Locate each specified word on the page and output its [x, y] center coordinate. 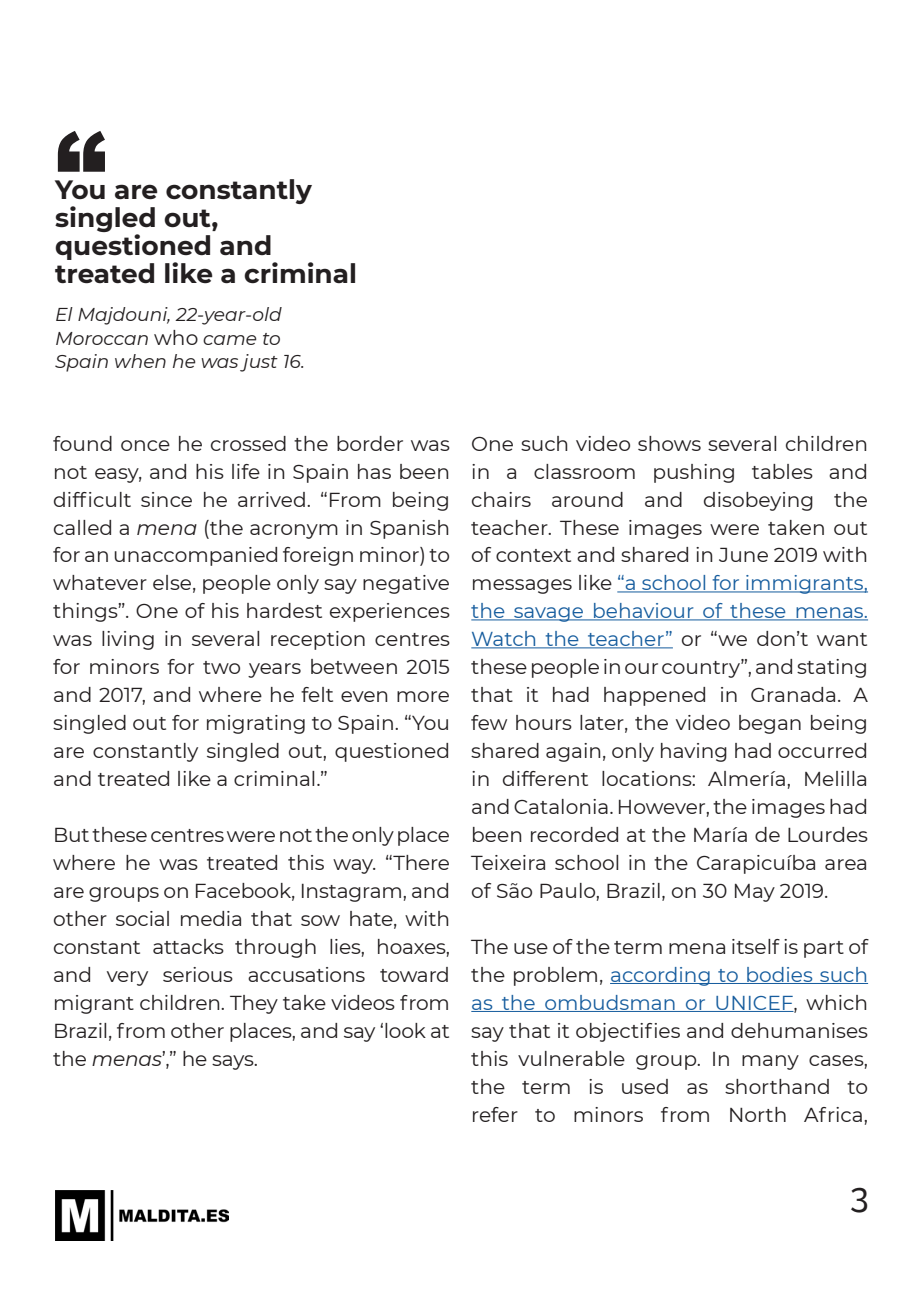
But [72, 834]
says [234, 1062]
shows [669, 443]
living [128, 640]
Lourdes [828, 834]
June [743, 554]
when [140, 361]
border [370, 443]
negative [406, 584]
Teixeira [508, 862]
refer [495, 1114]
